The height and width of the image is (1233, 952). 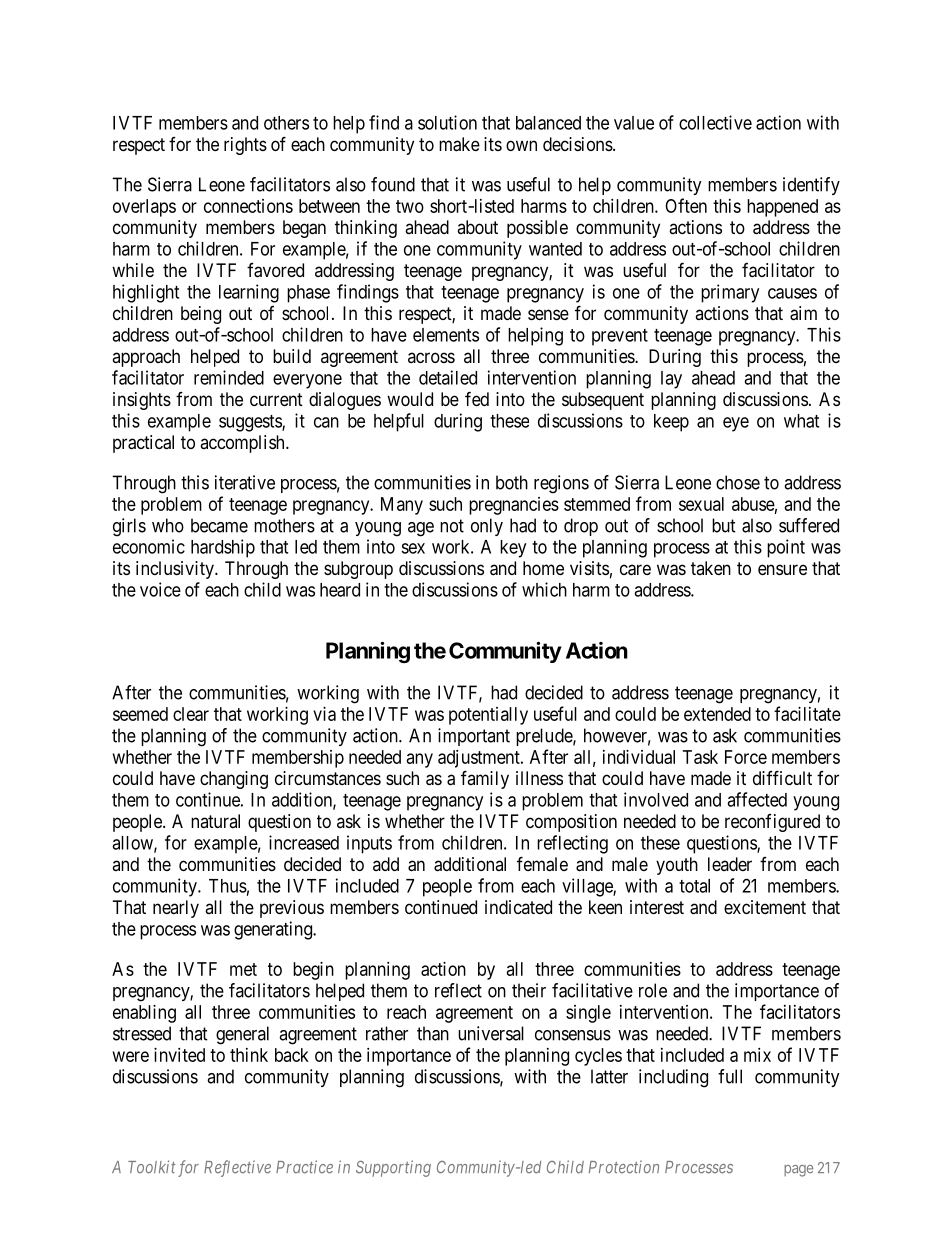 What do you see at coordinates (191, 714) in the image?
I see `clear` at bounding box center [191, 714].
